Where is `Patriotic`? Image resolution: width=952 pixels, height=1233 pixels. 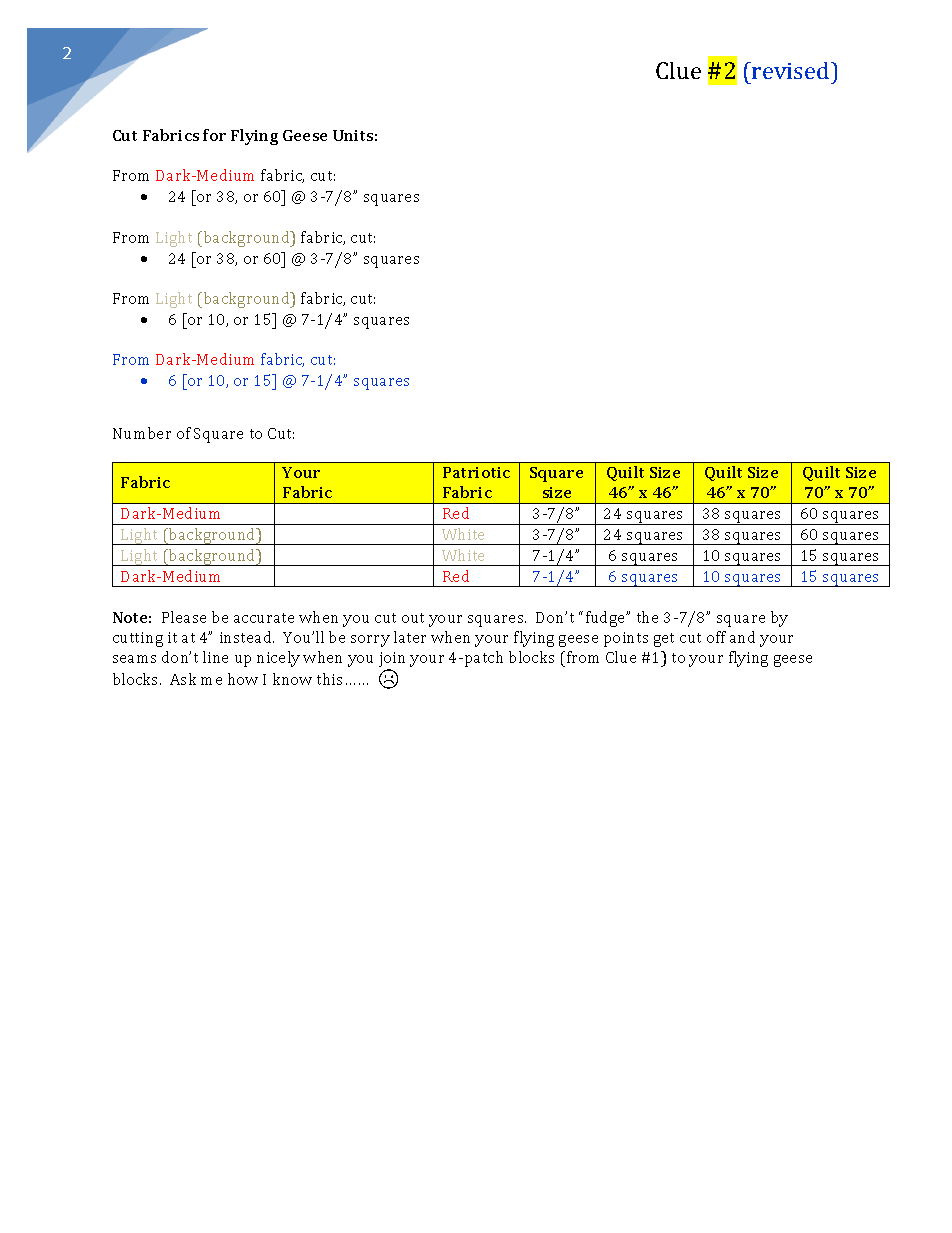
Patriotic is located at coordinates (476, 472).
